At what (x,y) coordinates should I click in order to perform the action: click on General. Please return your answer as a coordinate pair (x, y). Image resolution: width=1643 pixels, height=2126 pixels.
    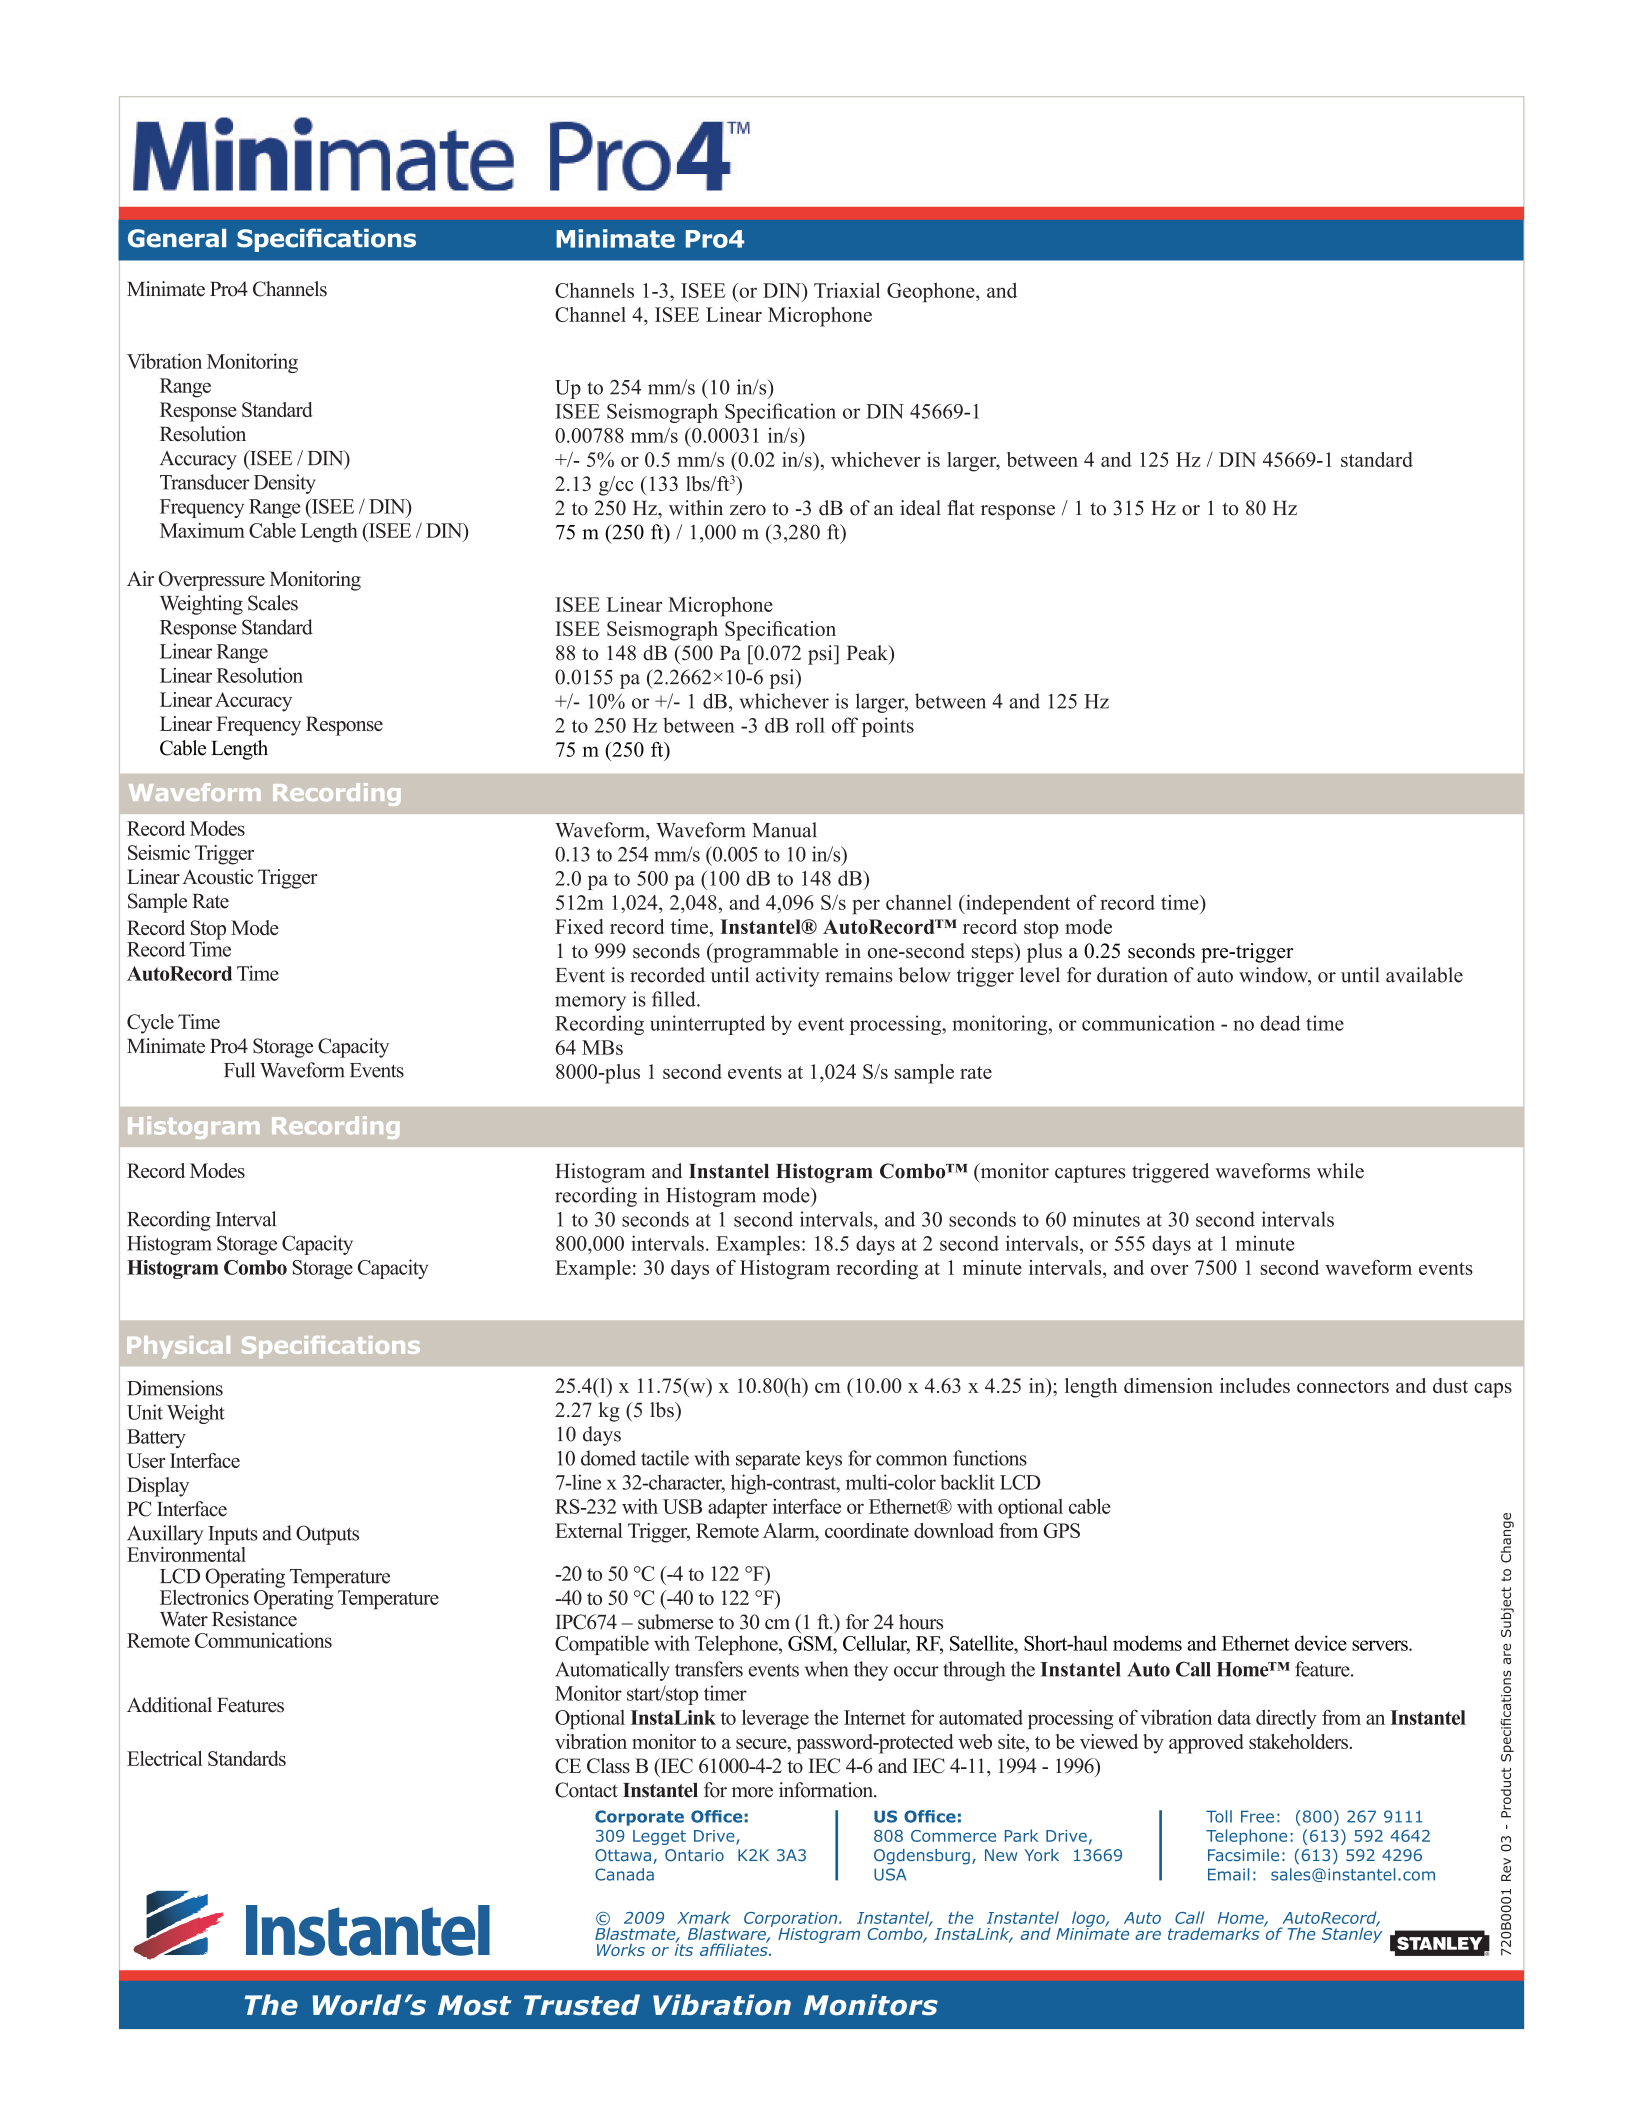
    Looking at the image, I should click on (177, 238).
